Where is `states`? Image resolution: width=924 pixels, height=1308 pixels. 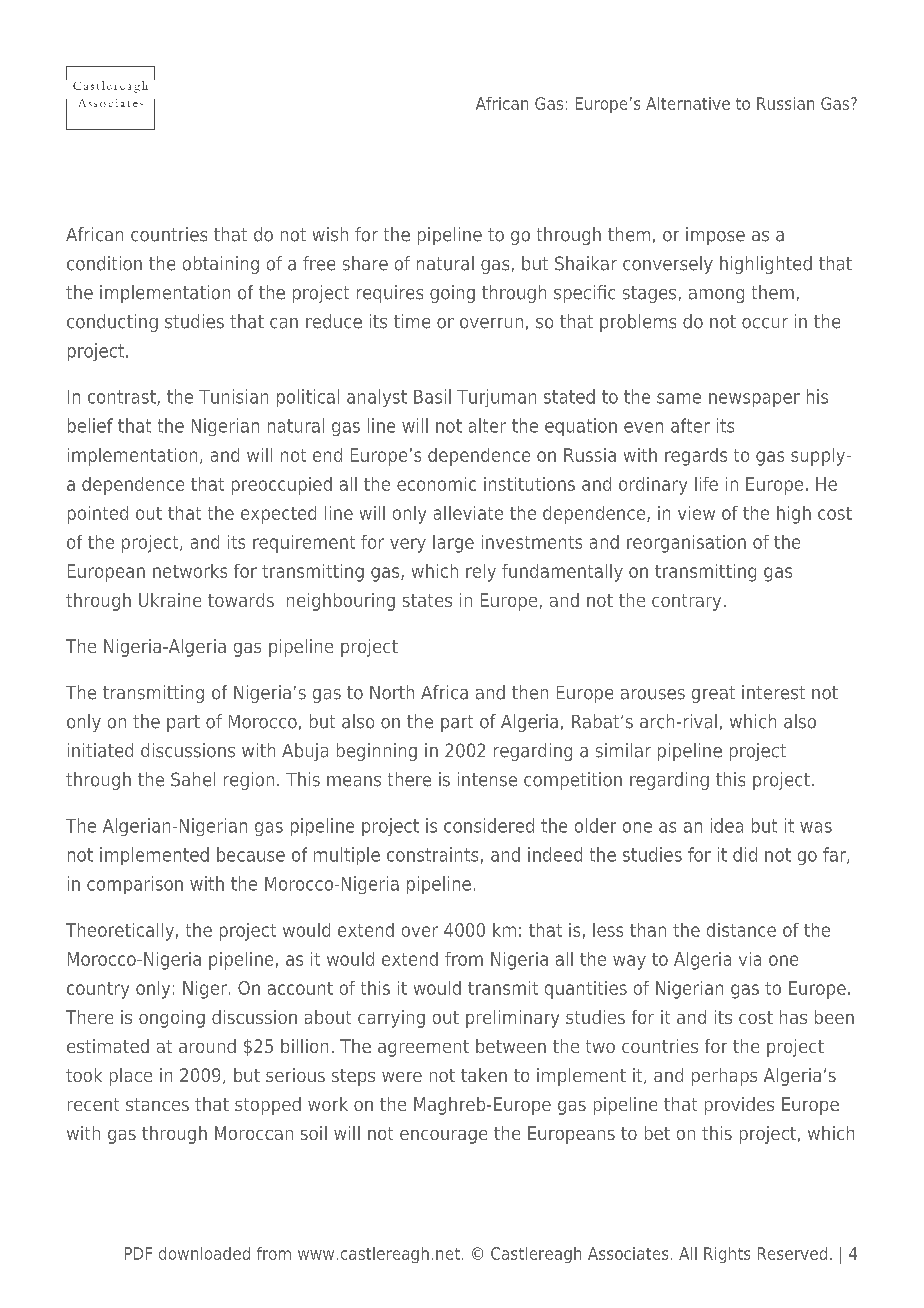
states is located at coordinates (427, 600).
